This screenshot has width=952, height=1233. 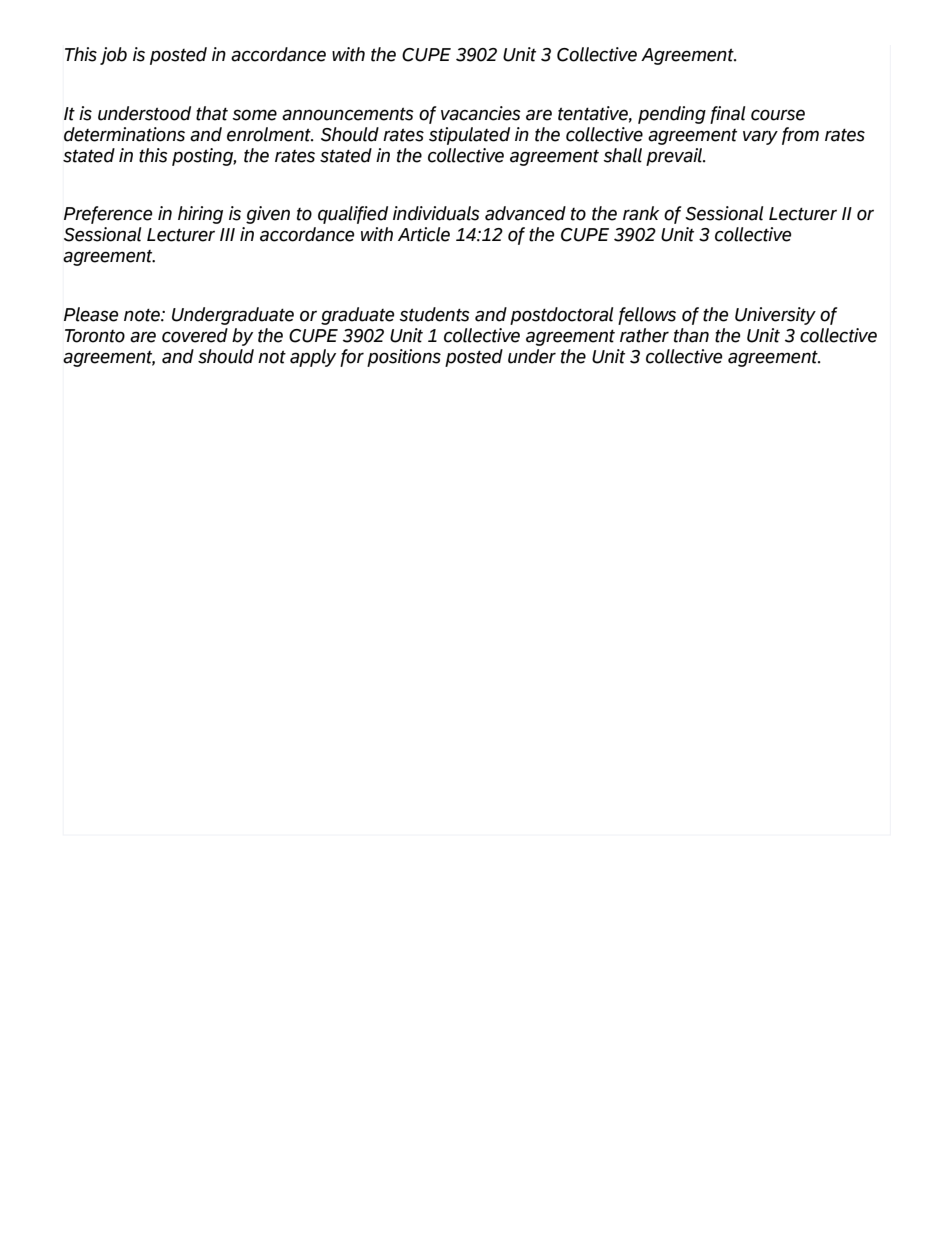 I want to click on III, so click(x=227, y=234).
